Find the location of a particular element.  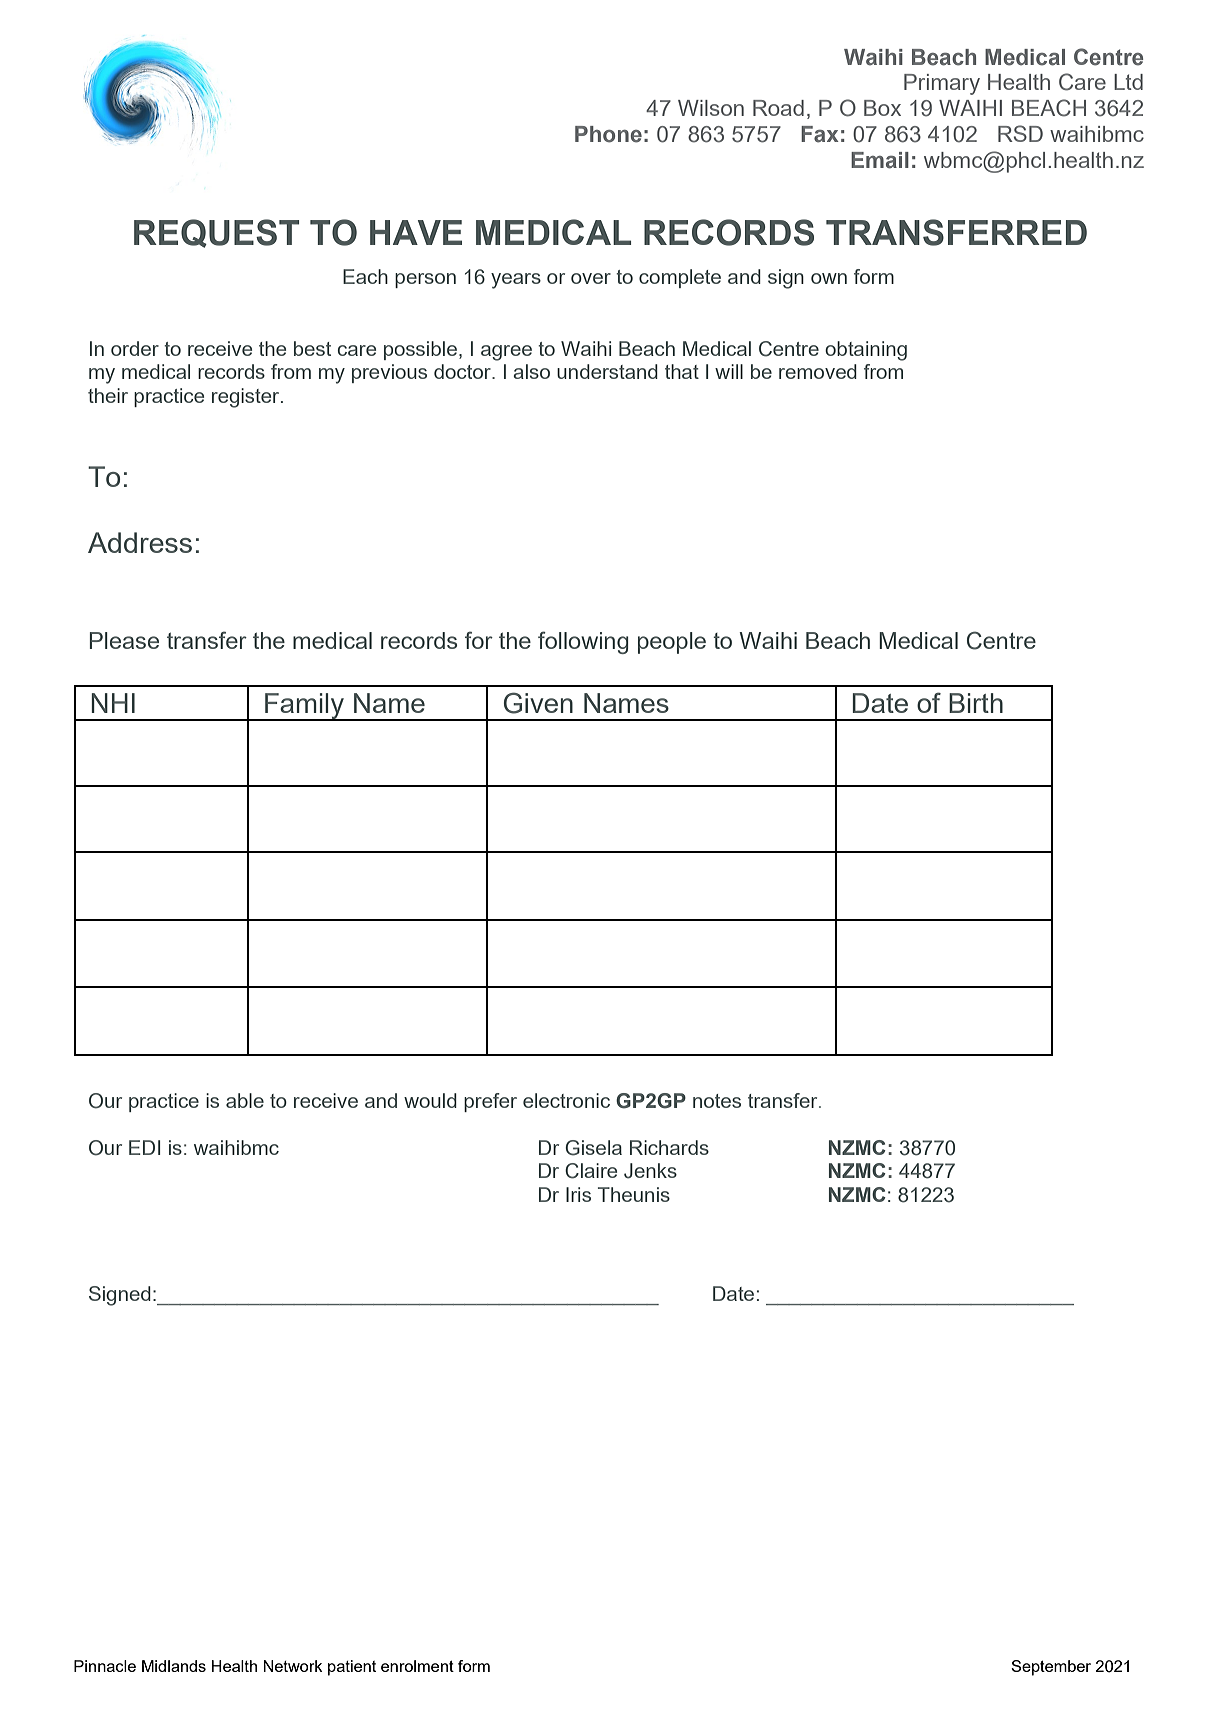

Phone is located at coordinates (608, 134).
